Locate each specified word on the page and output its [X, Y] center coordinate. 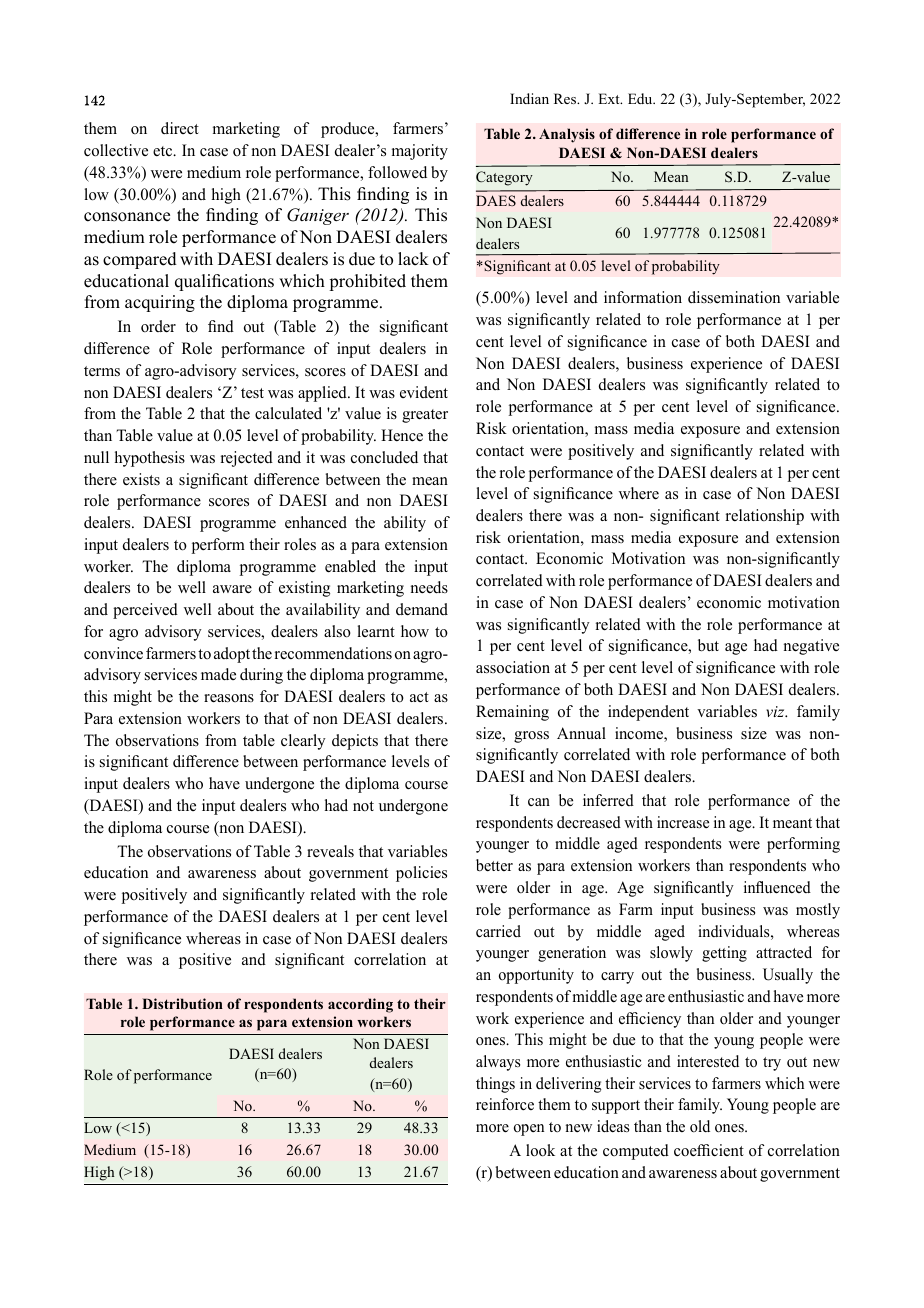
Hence [402, 435]
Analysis [567, 135]
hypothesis [150, 459]
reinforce [505, 1104]
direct [180, 128]
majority [420, 152]
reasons [229, 698]
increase [683, 822]
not [363, 806]
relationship [765, 517]
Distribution [182, 1003]
